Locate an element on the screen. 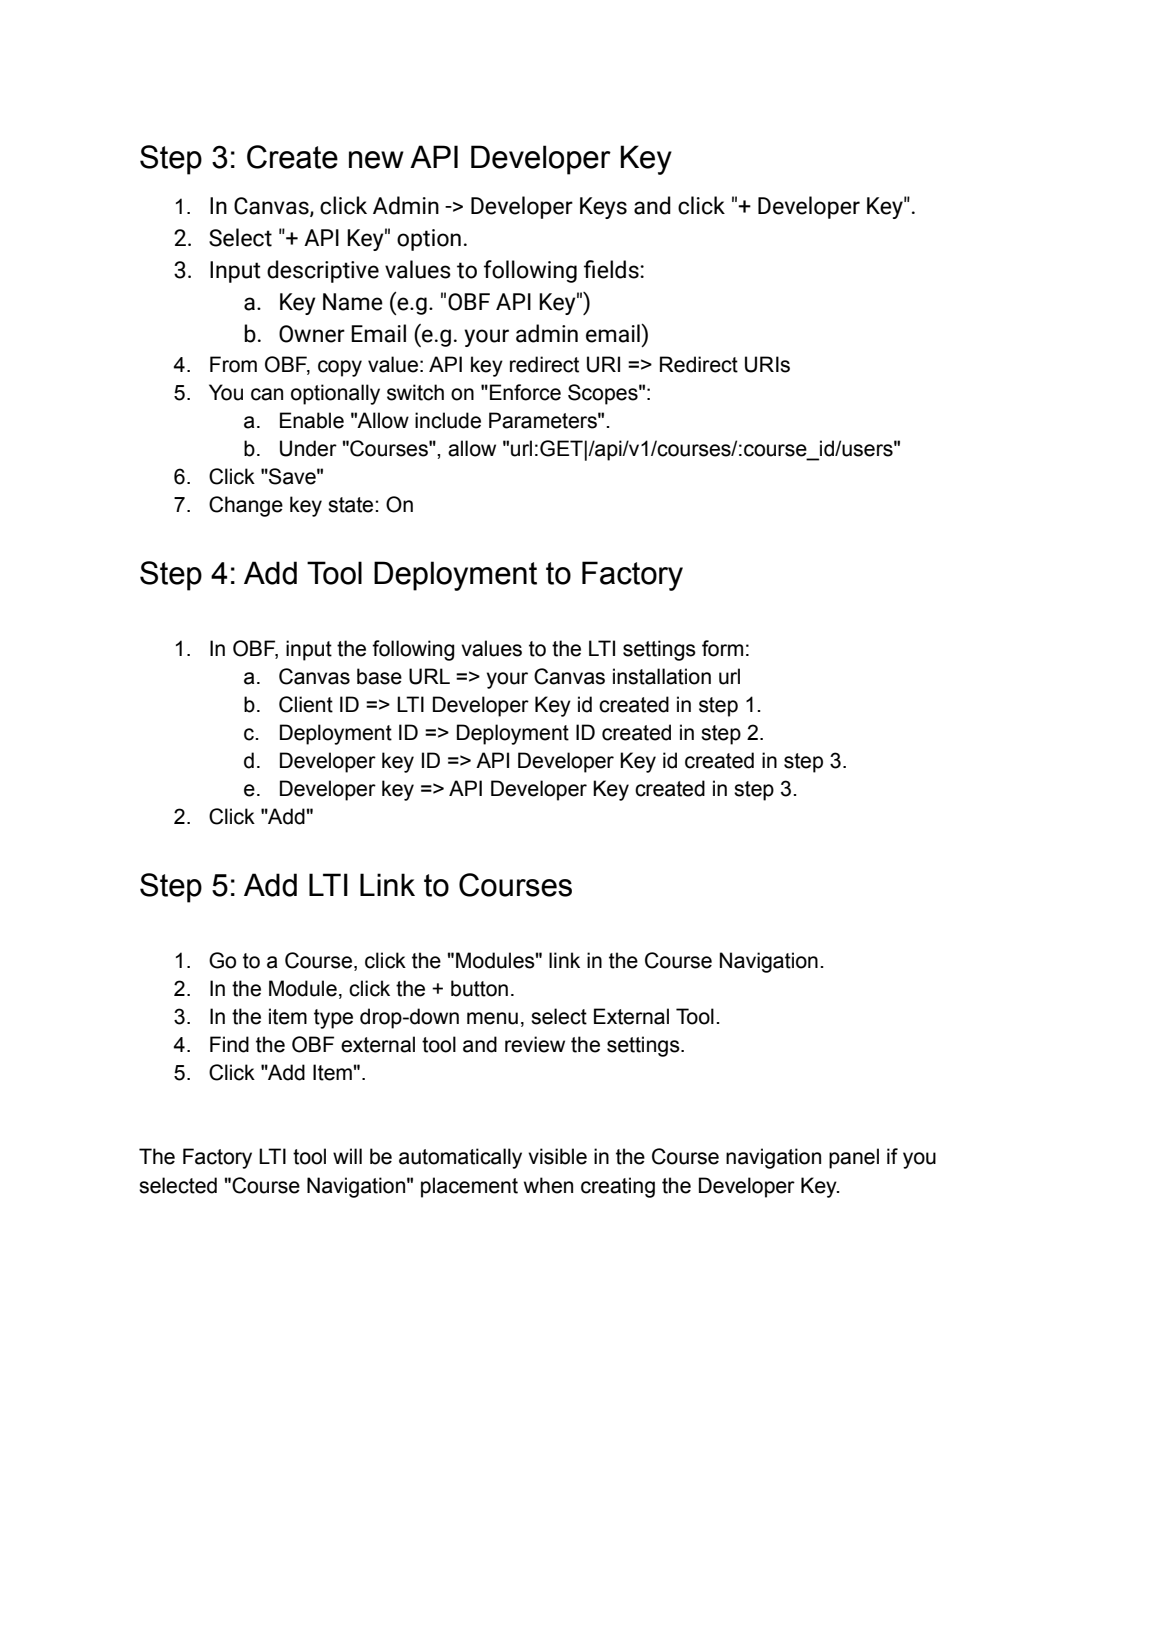 Image resolution: width=1152 pixels, height=1627 pixels. installation is located at coordinates (662, 676).
